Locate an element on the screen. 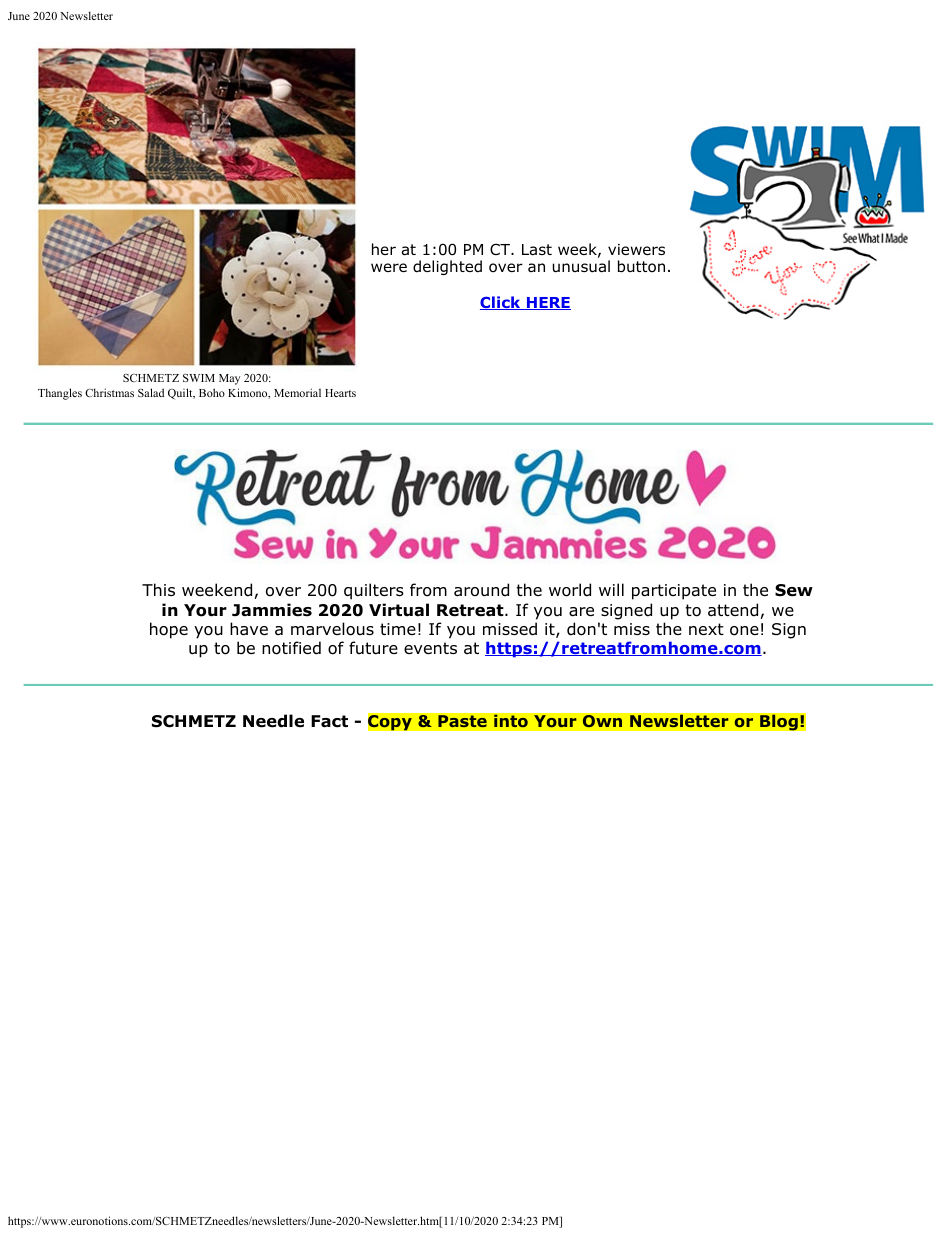 The width and height of the screenshot is (952, 1233). Boho is located at coordinates (212, 392).
